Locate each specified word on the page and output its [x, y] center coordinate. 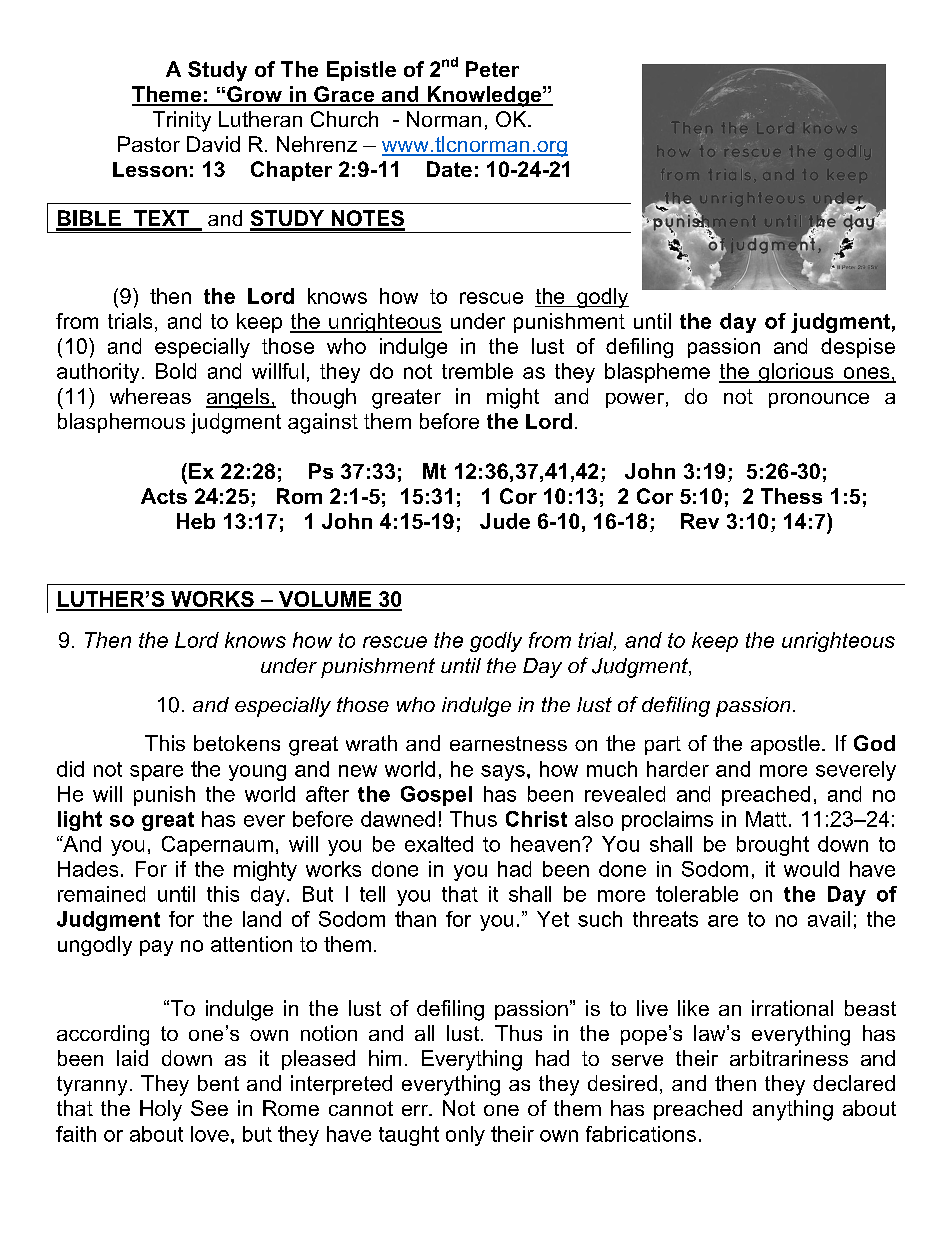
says [503, 773]
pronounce [819, 400]
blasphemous [121, 423]
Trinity [182, 121]
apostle [785, 745]
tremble [477, 371]
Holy [161, 1110]
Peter [492, 69]
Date [449, 169]
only [465, 1136]
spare [156, 773]
